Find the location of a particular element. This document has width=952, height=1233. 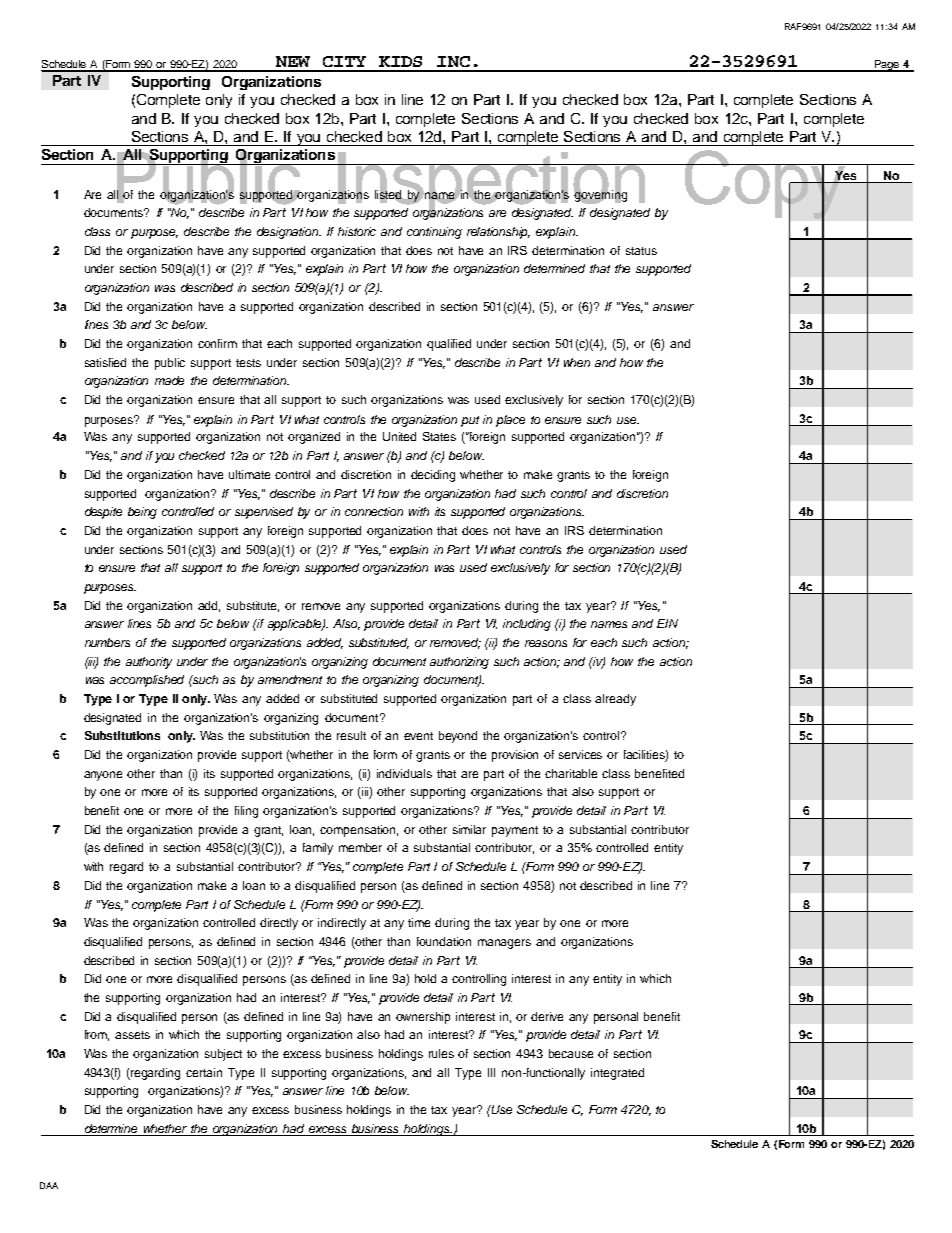

DAA is located at coordinates (49, 1185).
